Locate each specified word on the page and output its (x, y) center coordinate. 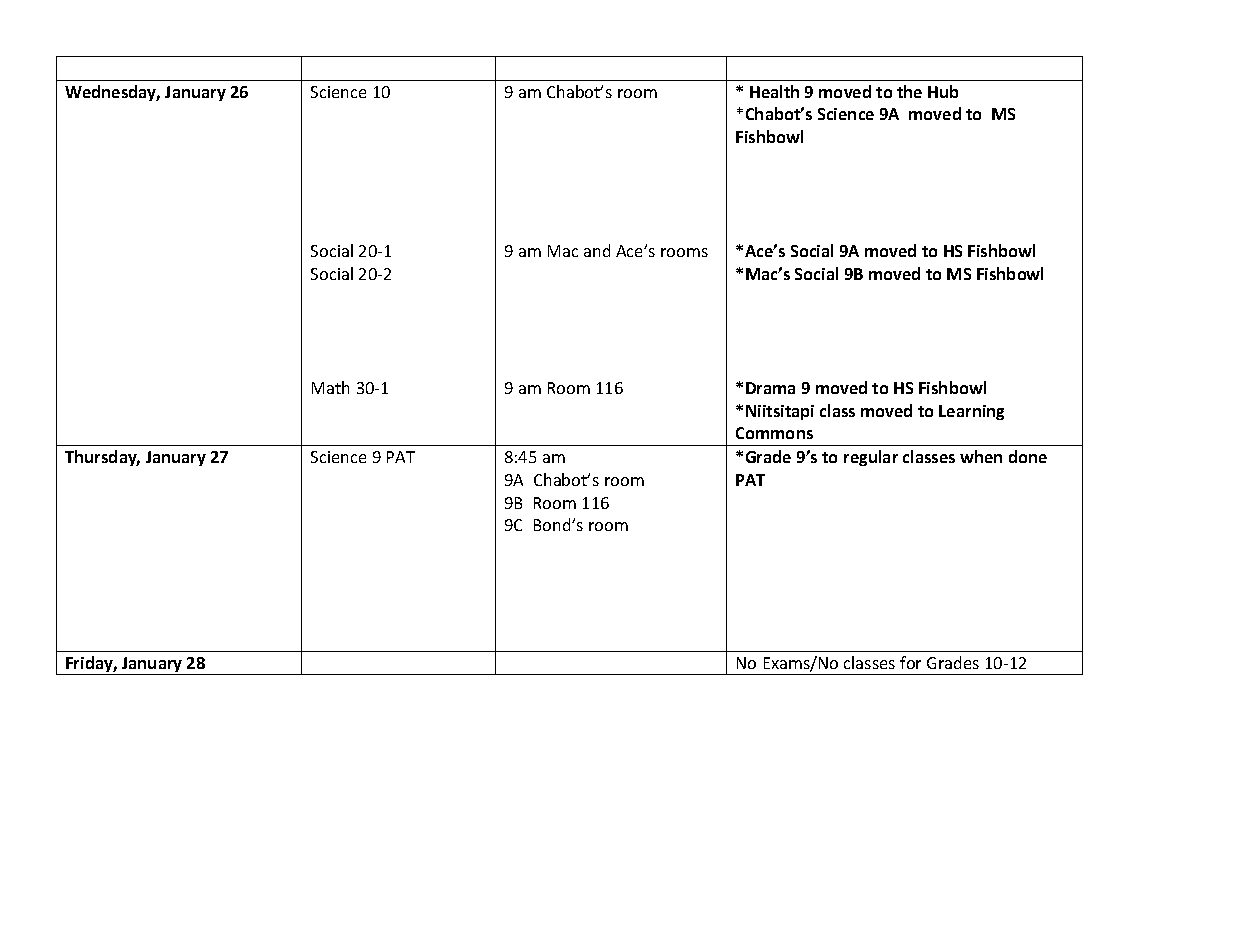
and (597, 250)
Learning (971, 412)
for (910, 662)
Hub (943, 91)
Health (774, 91)
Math (330, 387)
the (909, 91)
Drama (770, 388)
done (1028, 456)
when (981, 456)
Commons (774, 433)
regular (871, 458)
